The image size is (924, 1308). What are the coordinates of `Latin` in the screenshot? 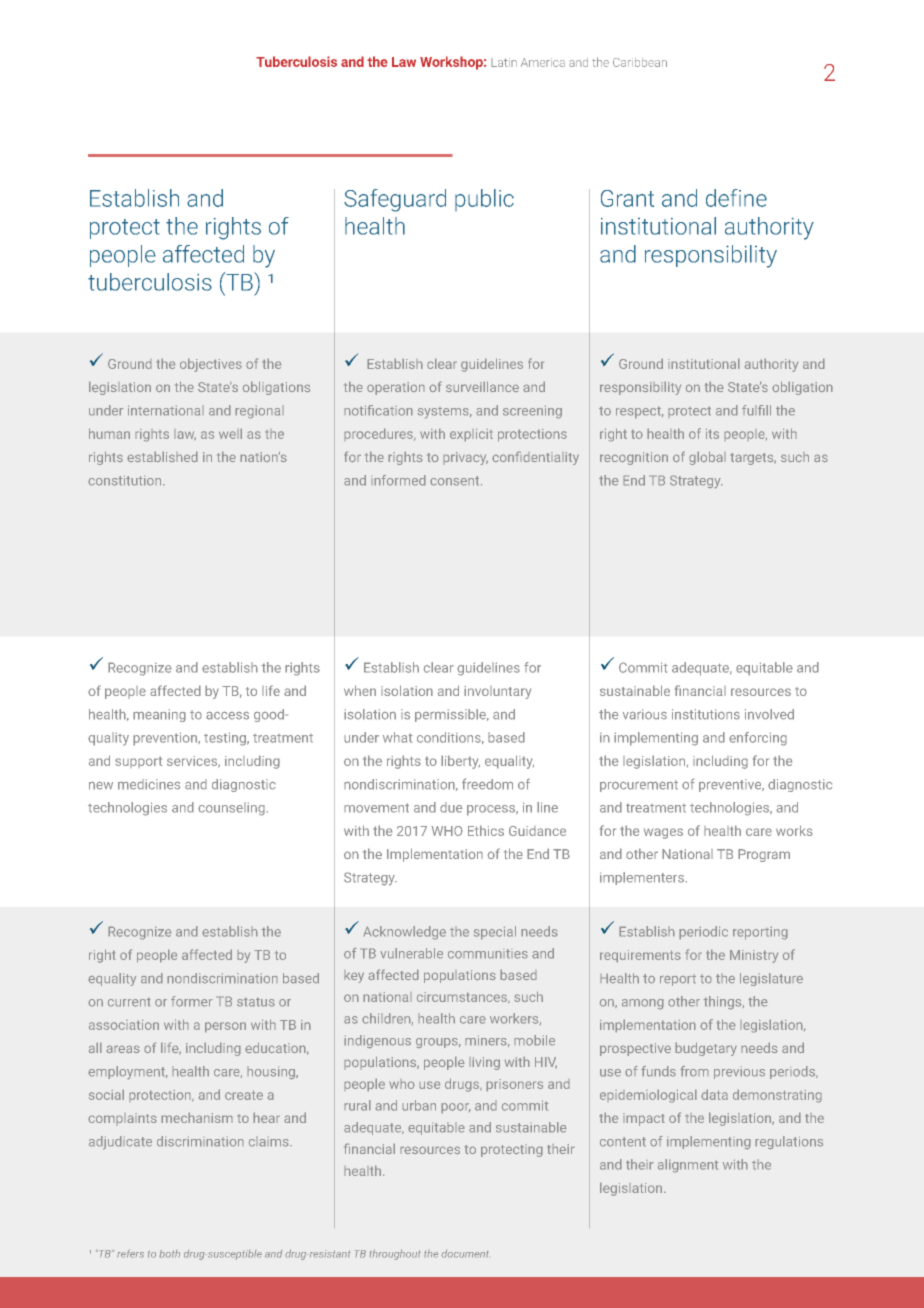 It's located at (504, 62).
